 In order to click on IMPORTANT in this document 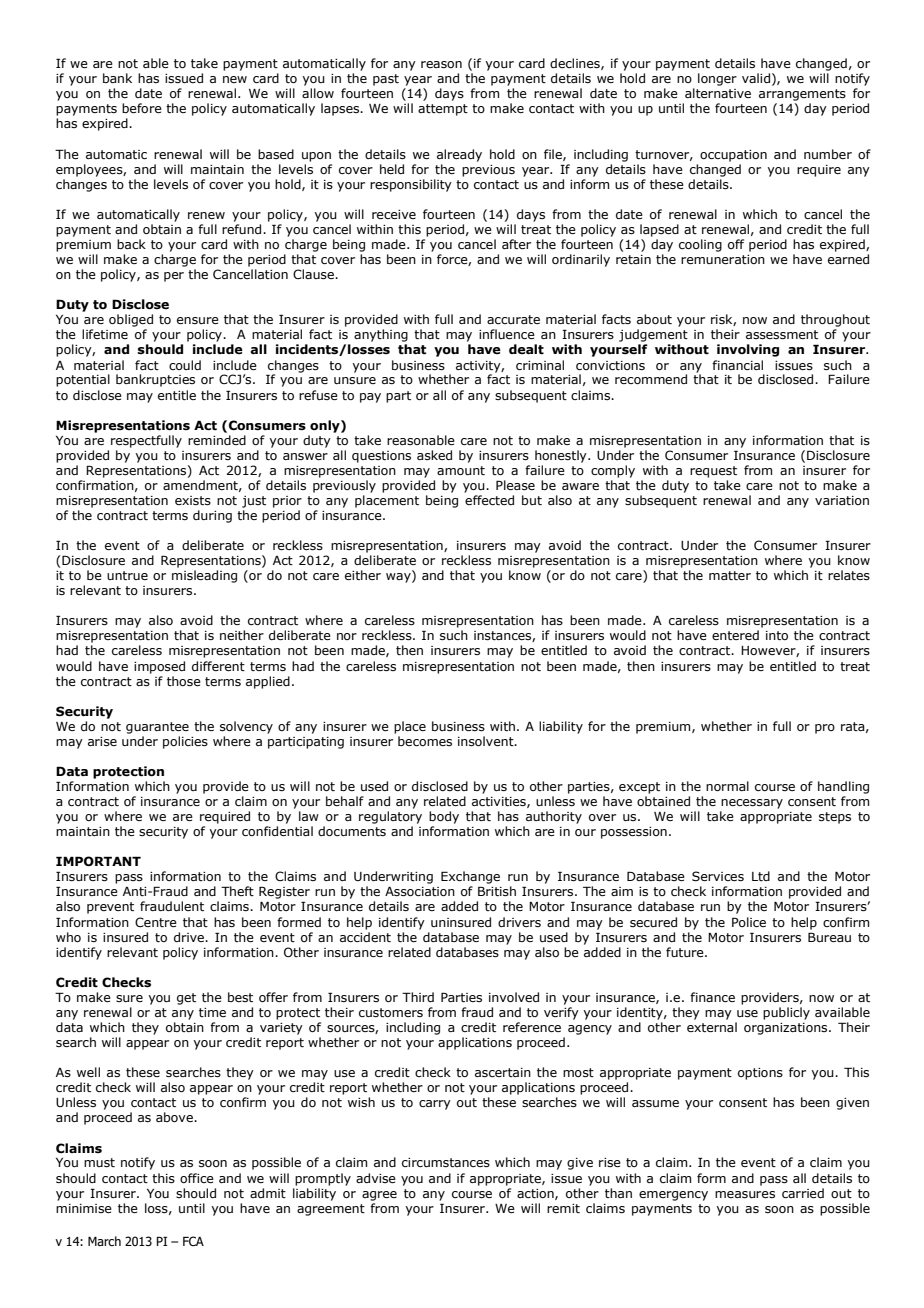, I will do `click(98, 861)`.
